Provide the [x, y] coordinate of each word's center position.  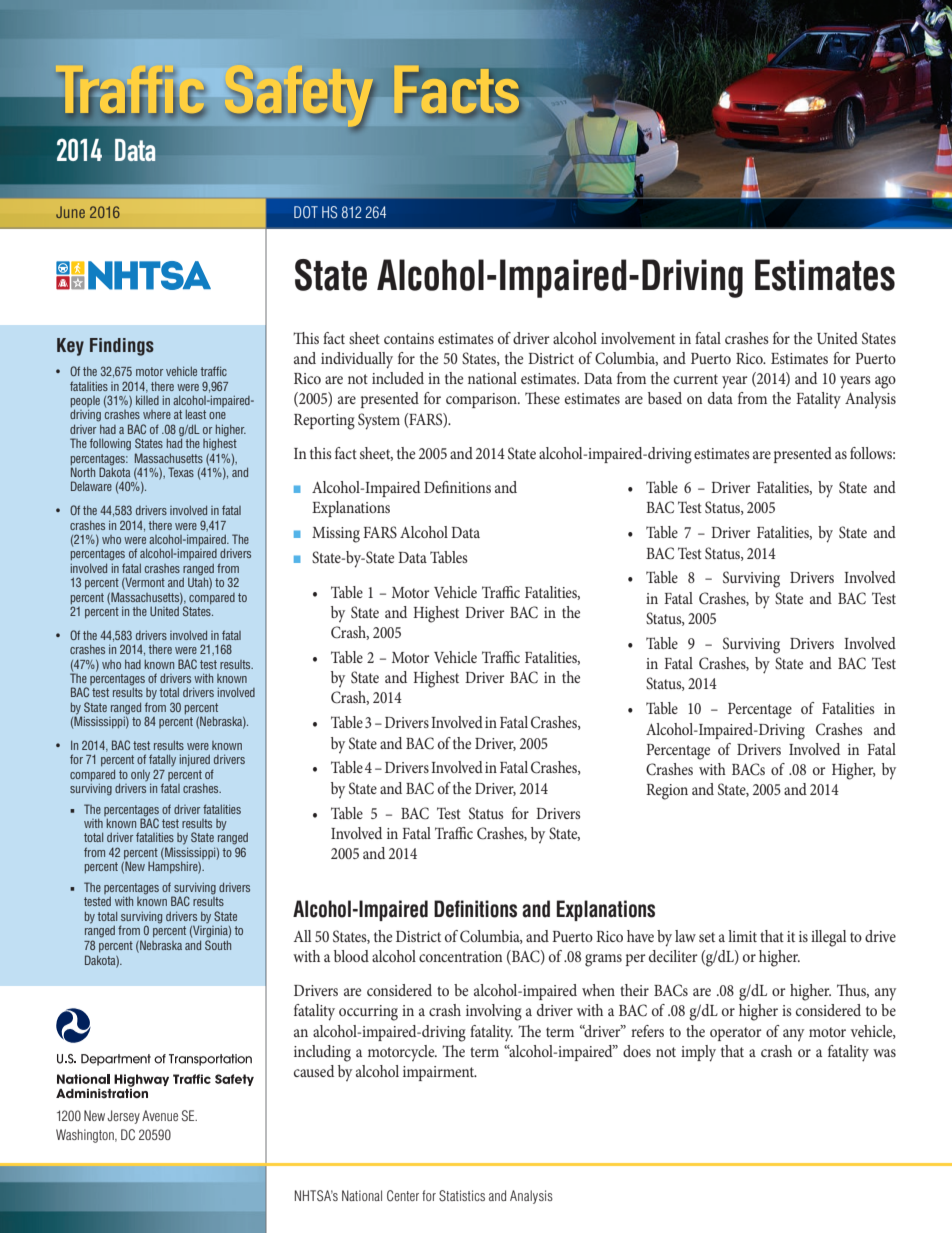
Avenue [160, 1115]
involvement [638, 338]
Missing [336, 535]
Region [667, 792]
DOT [306, 212]
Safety [304, 100]
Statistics [462, 1196]
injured [195, 760]
